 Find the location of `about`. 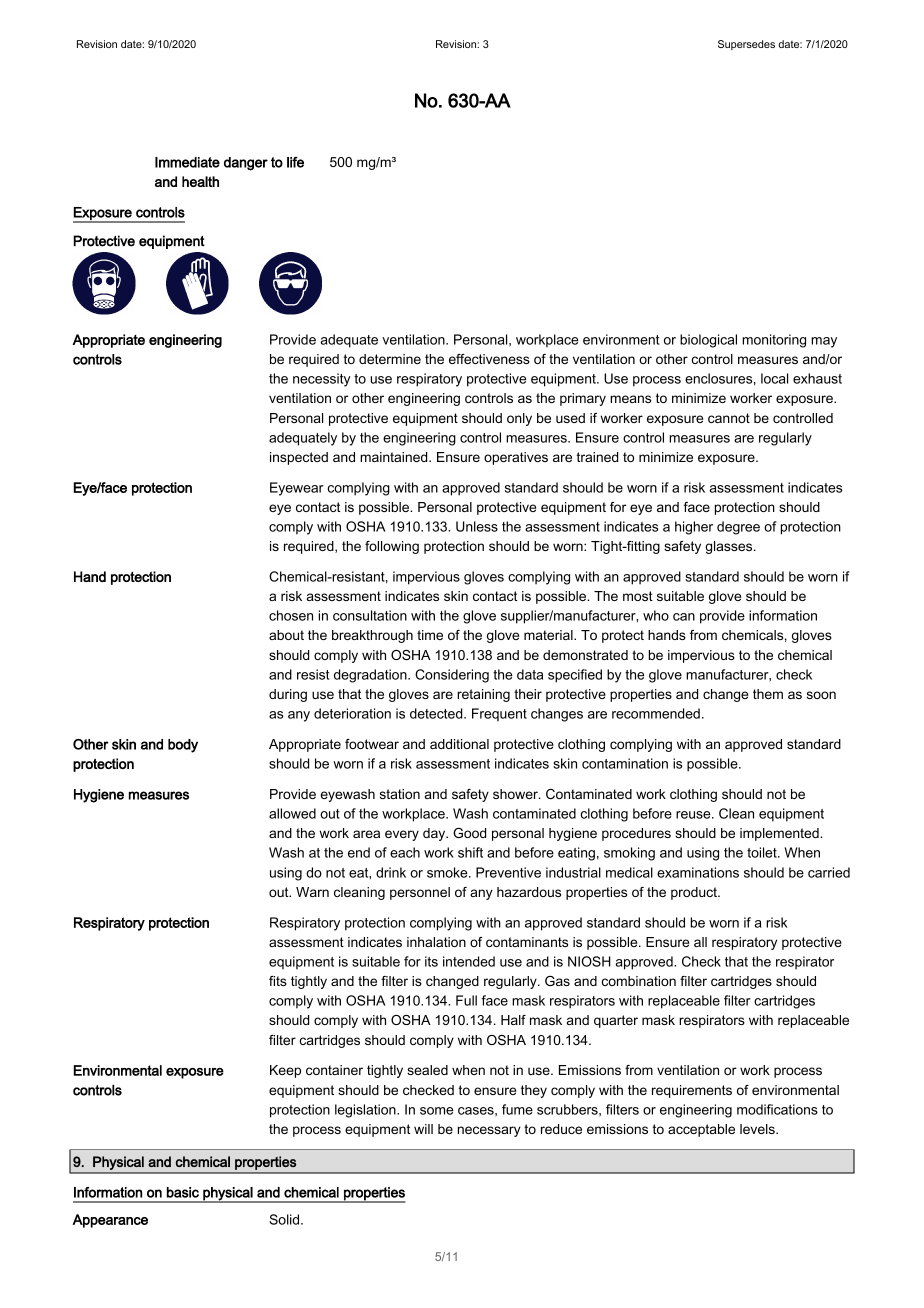

about is located at coordinates (286, 635).
